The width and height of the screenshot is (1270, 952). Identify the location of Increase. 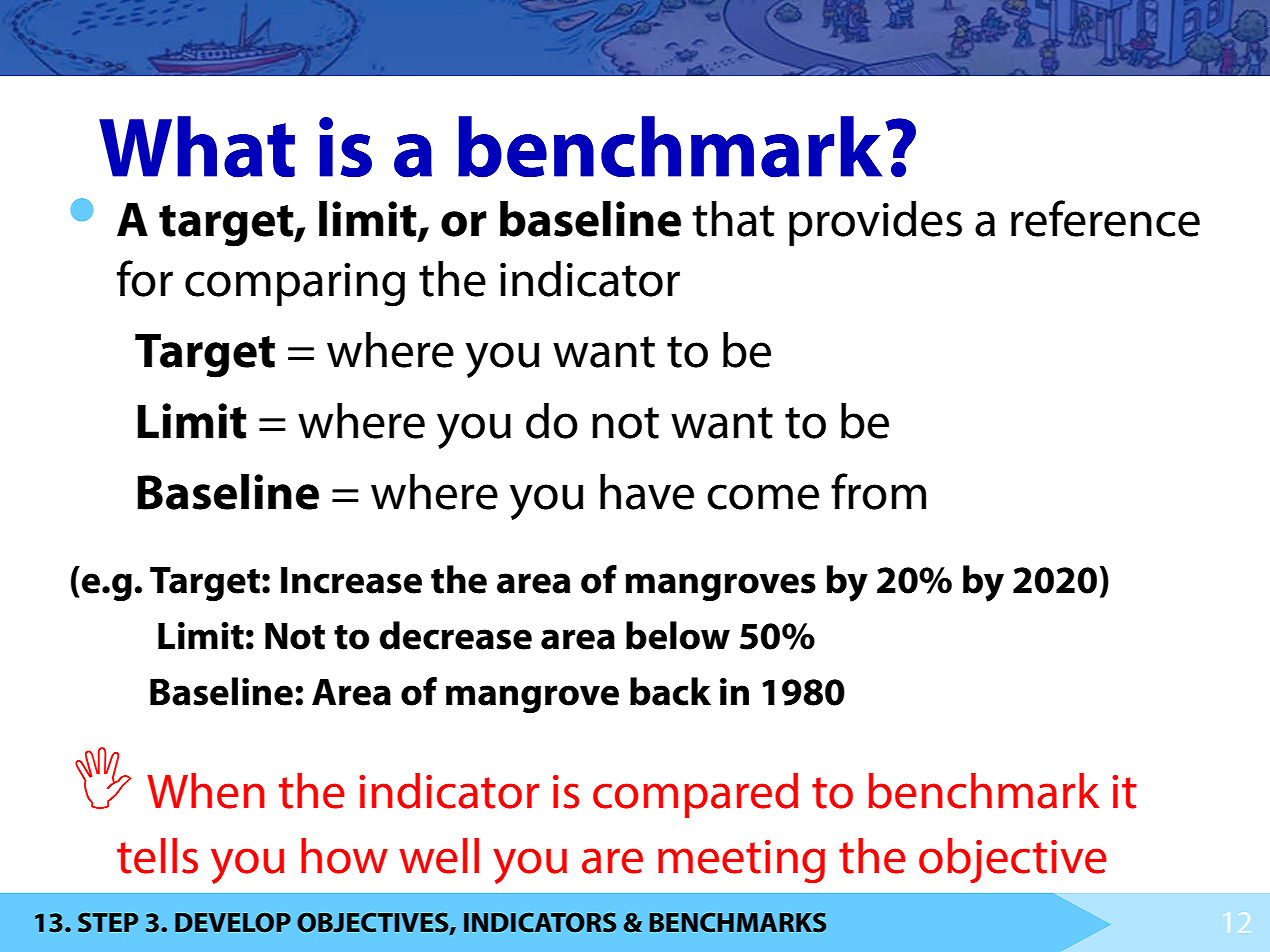
(351, 580).
